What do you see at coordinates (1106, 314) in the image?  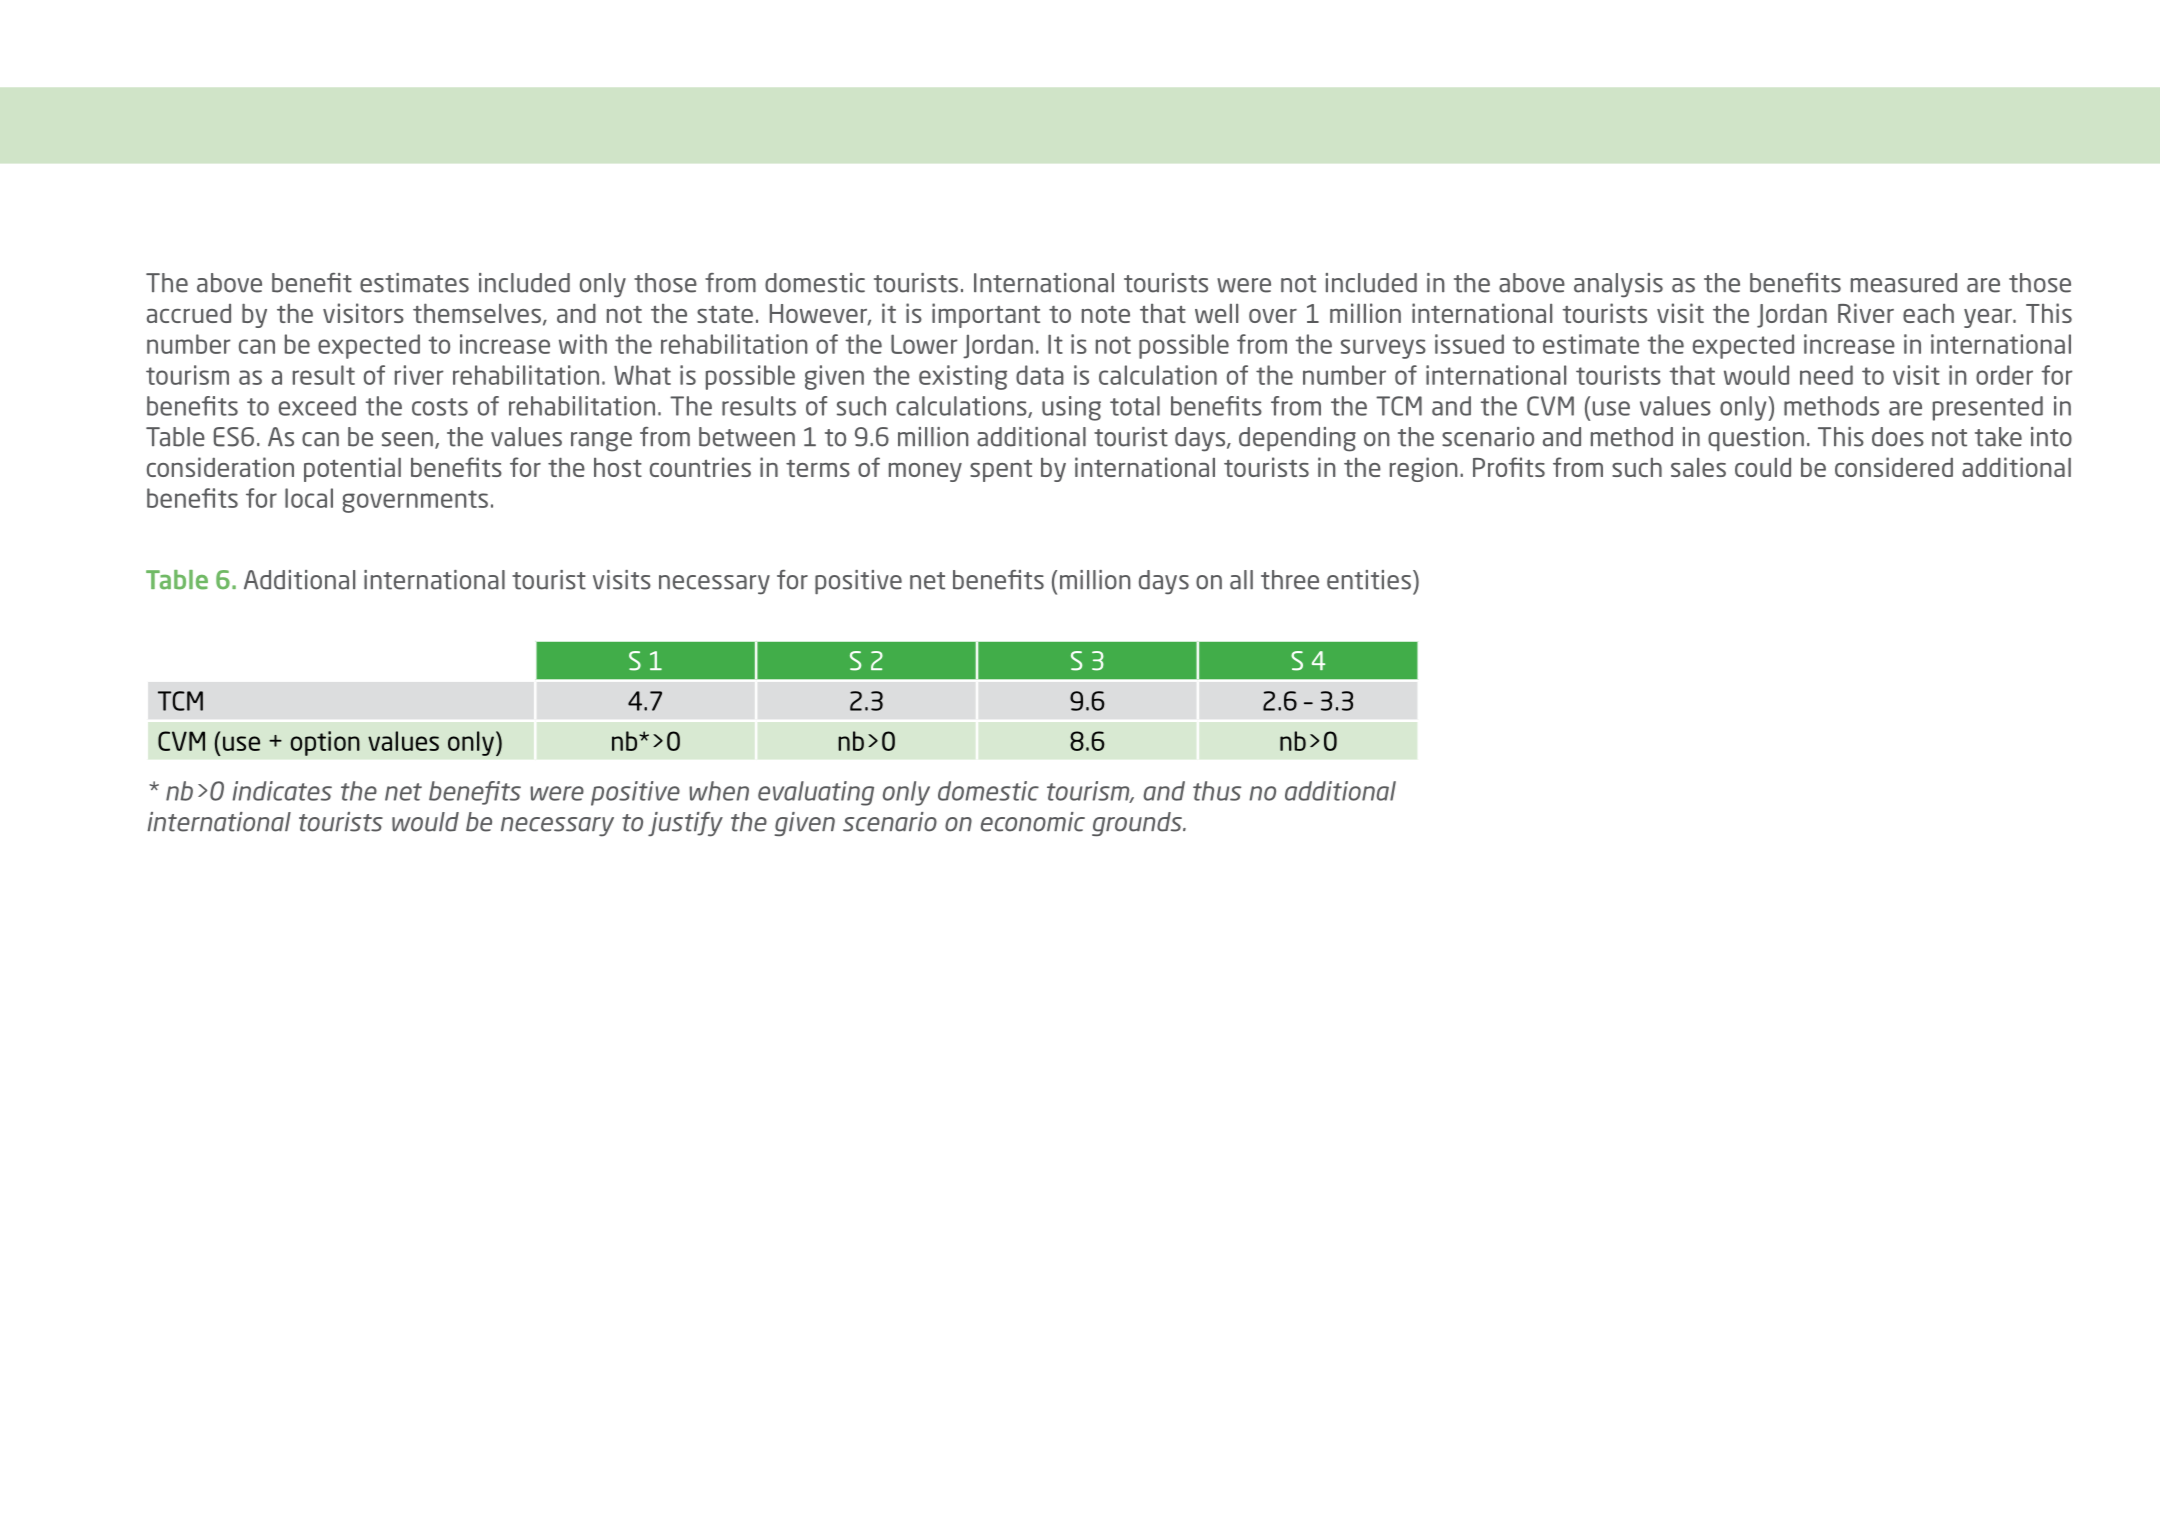 I see `note` at bounding box center [1106, 314].
